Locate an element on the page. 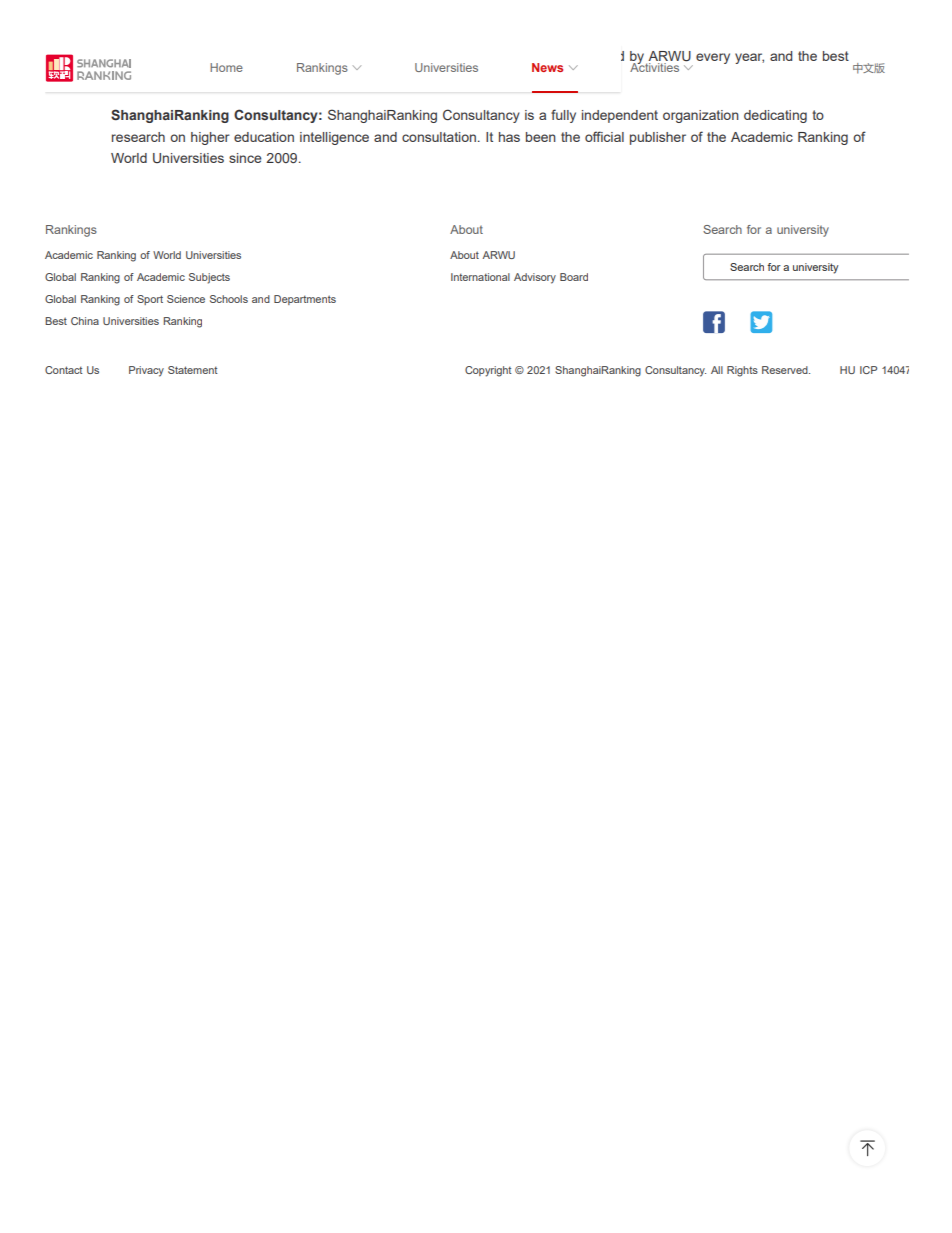 The image size is (952, 1233). publisher is located at coordinates (658, 138).
